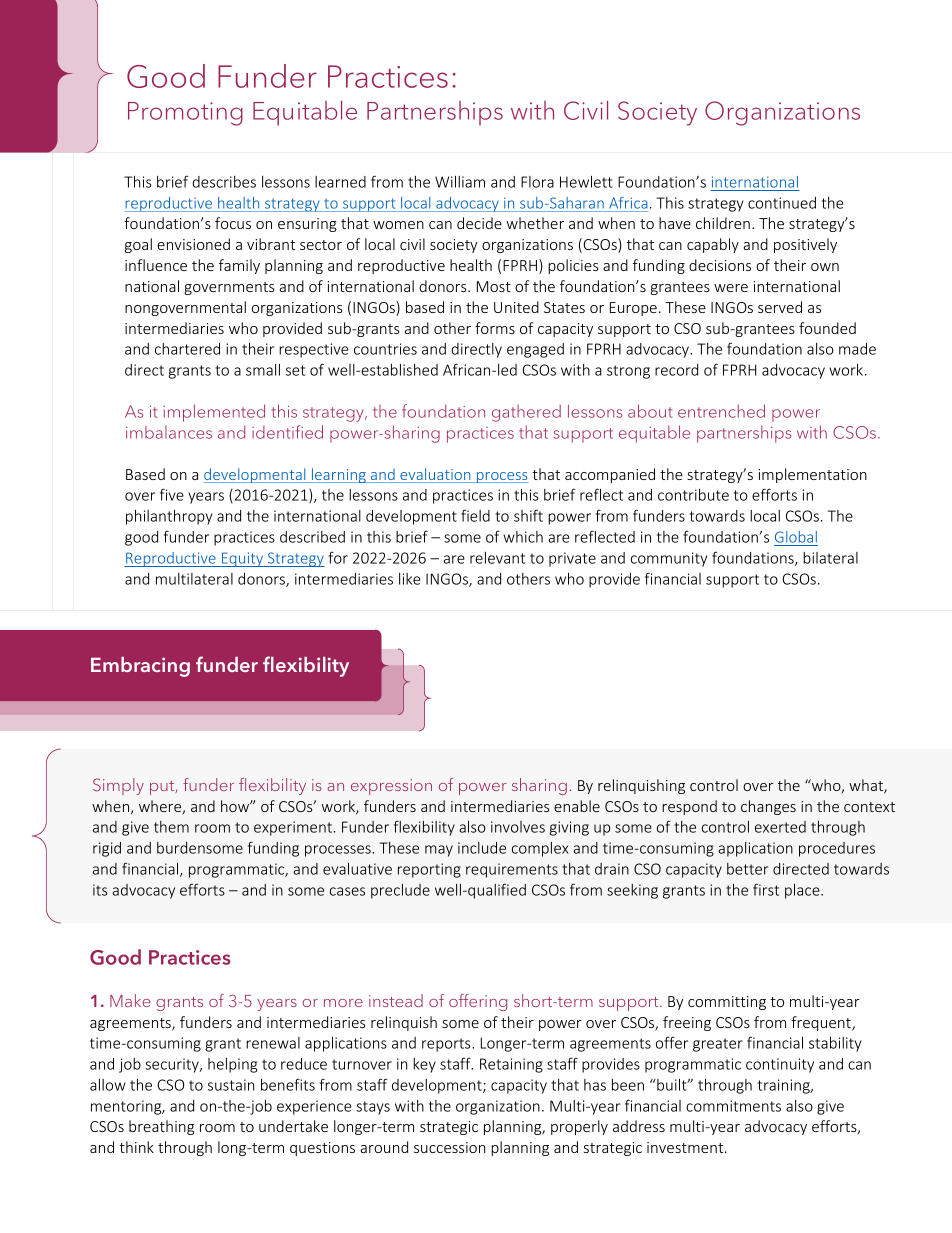  What do you see at coordinates (185, 114) in the screenshot?
I see `Promoting` at bounding box center [185, 114].
